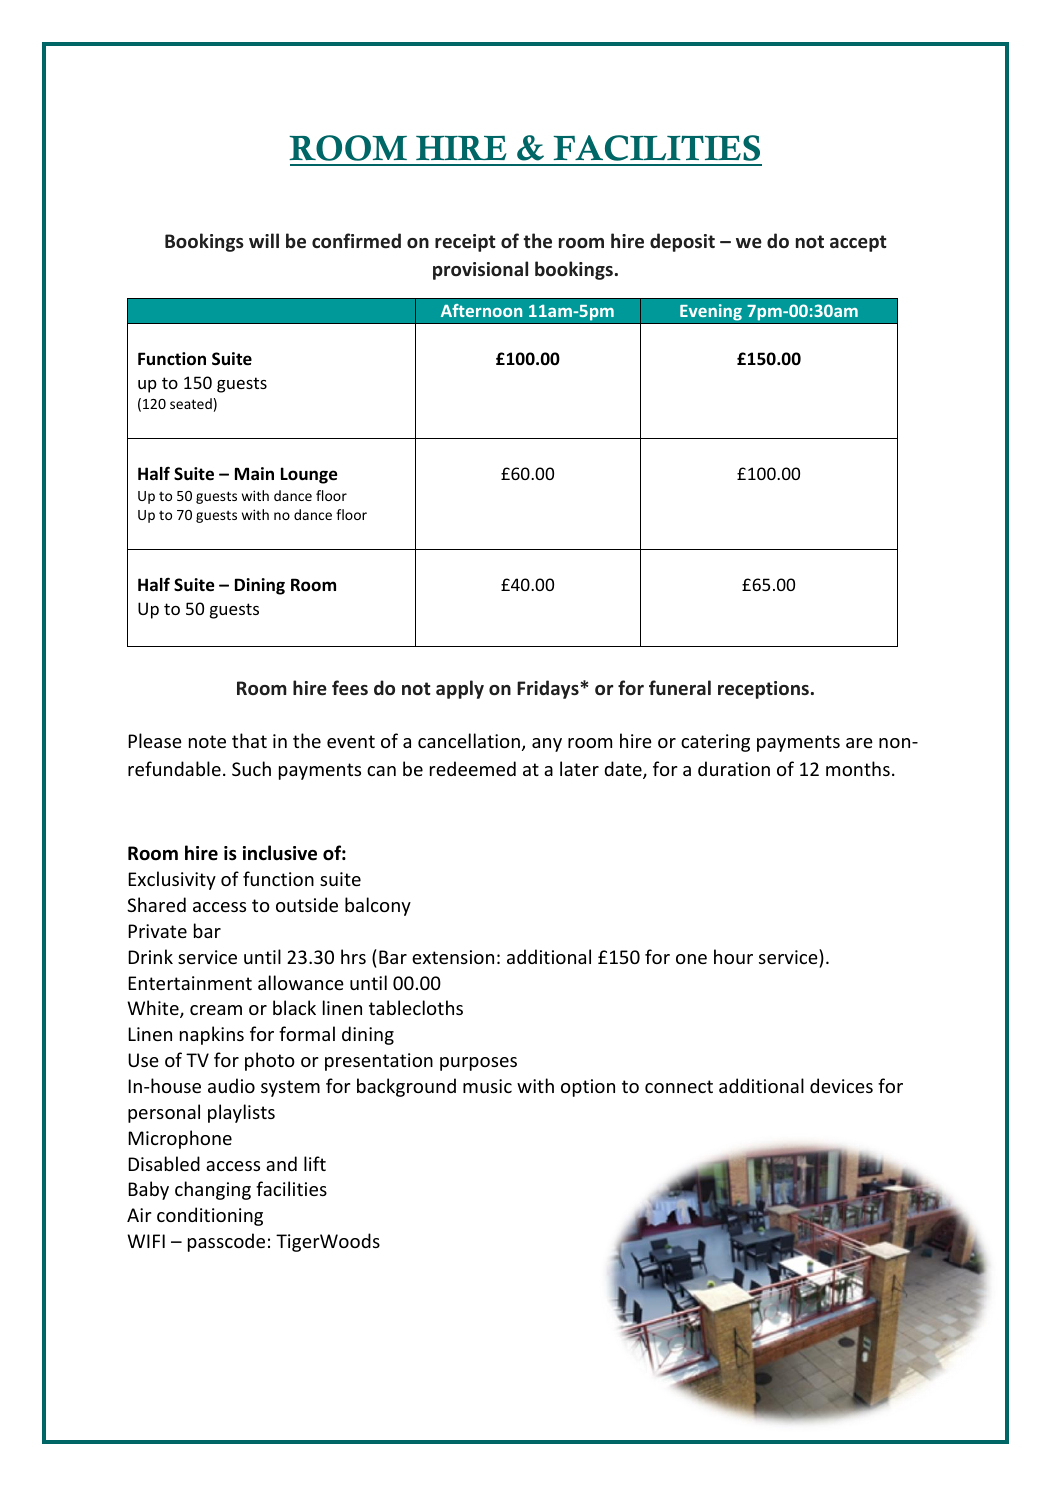  What do you see at coordinates (733, 956) in the screenshot?
I see `hour` at bounding box center [733, 956].
